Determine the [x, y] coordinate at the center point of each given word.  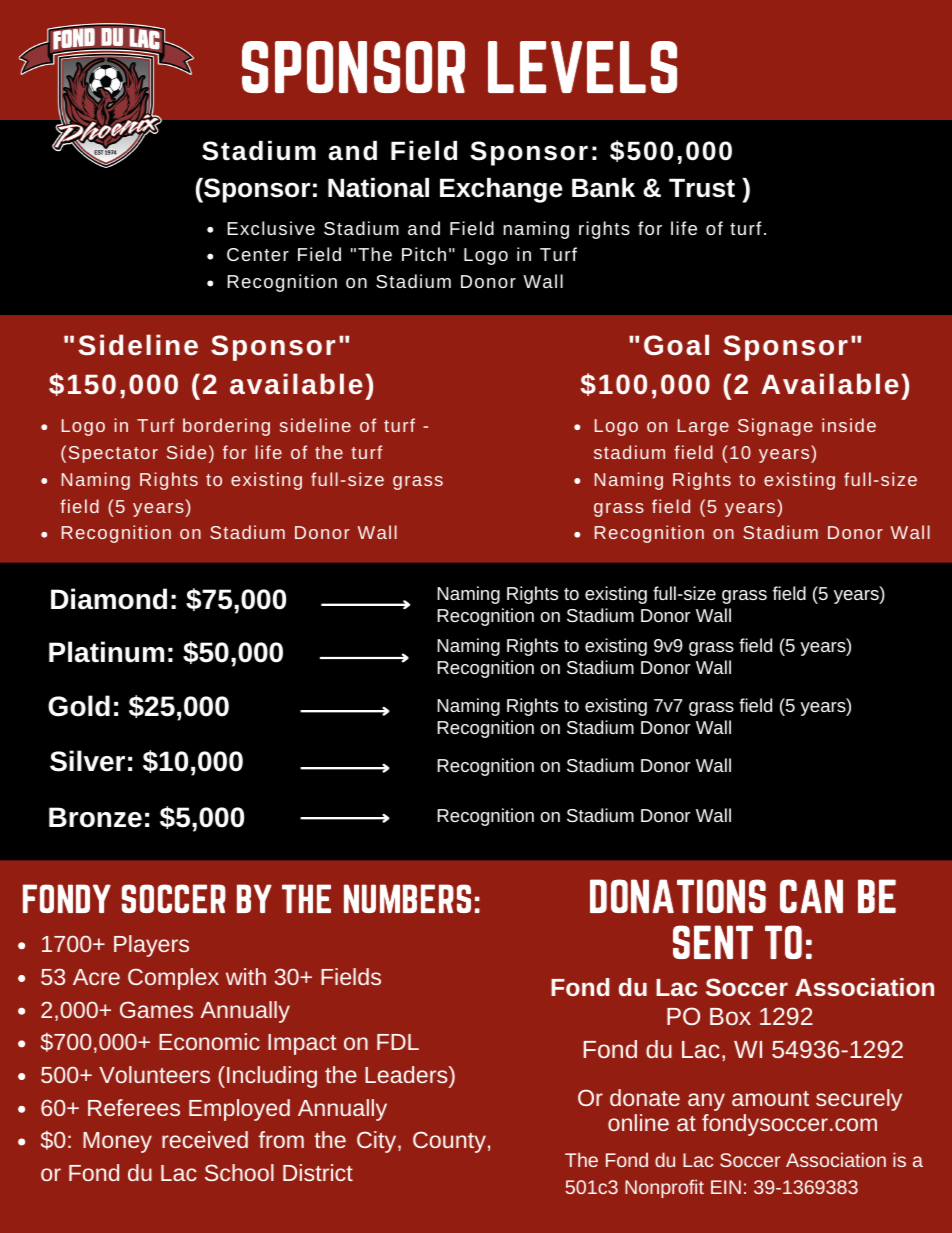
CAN [811, 896]
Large [703, 427]
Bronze [95, 817]
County [449, 1142]
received [205, 1139]
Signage [775, 427]
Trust [702, 188]
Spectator [113, 454]
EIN [726, 1187]
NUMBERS [407, 898]
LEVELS [582, 67]
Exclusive [271, 228]
